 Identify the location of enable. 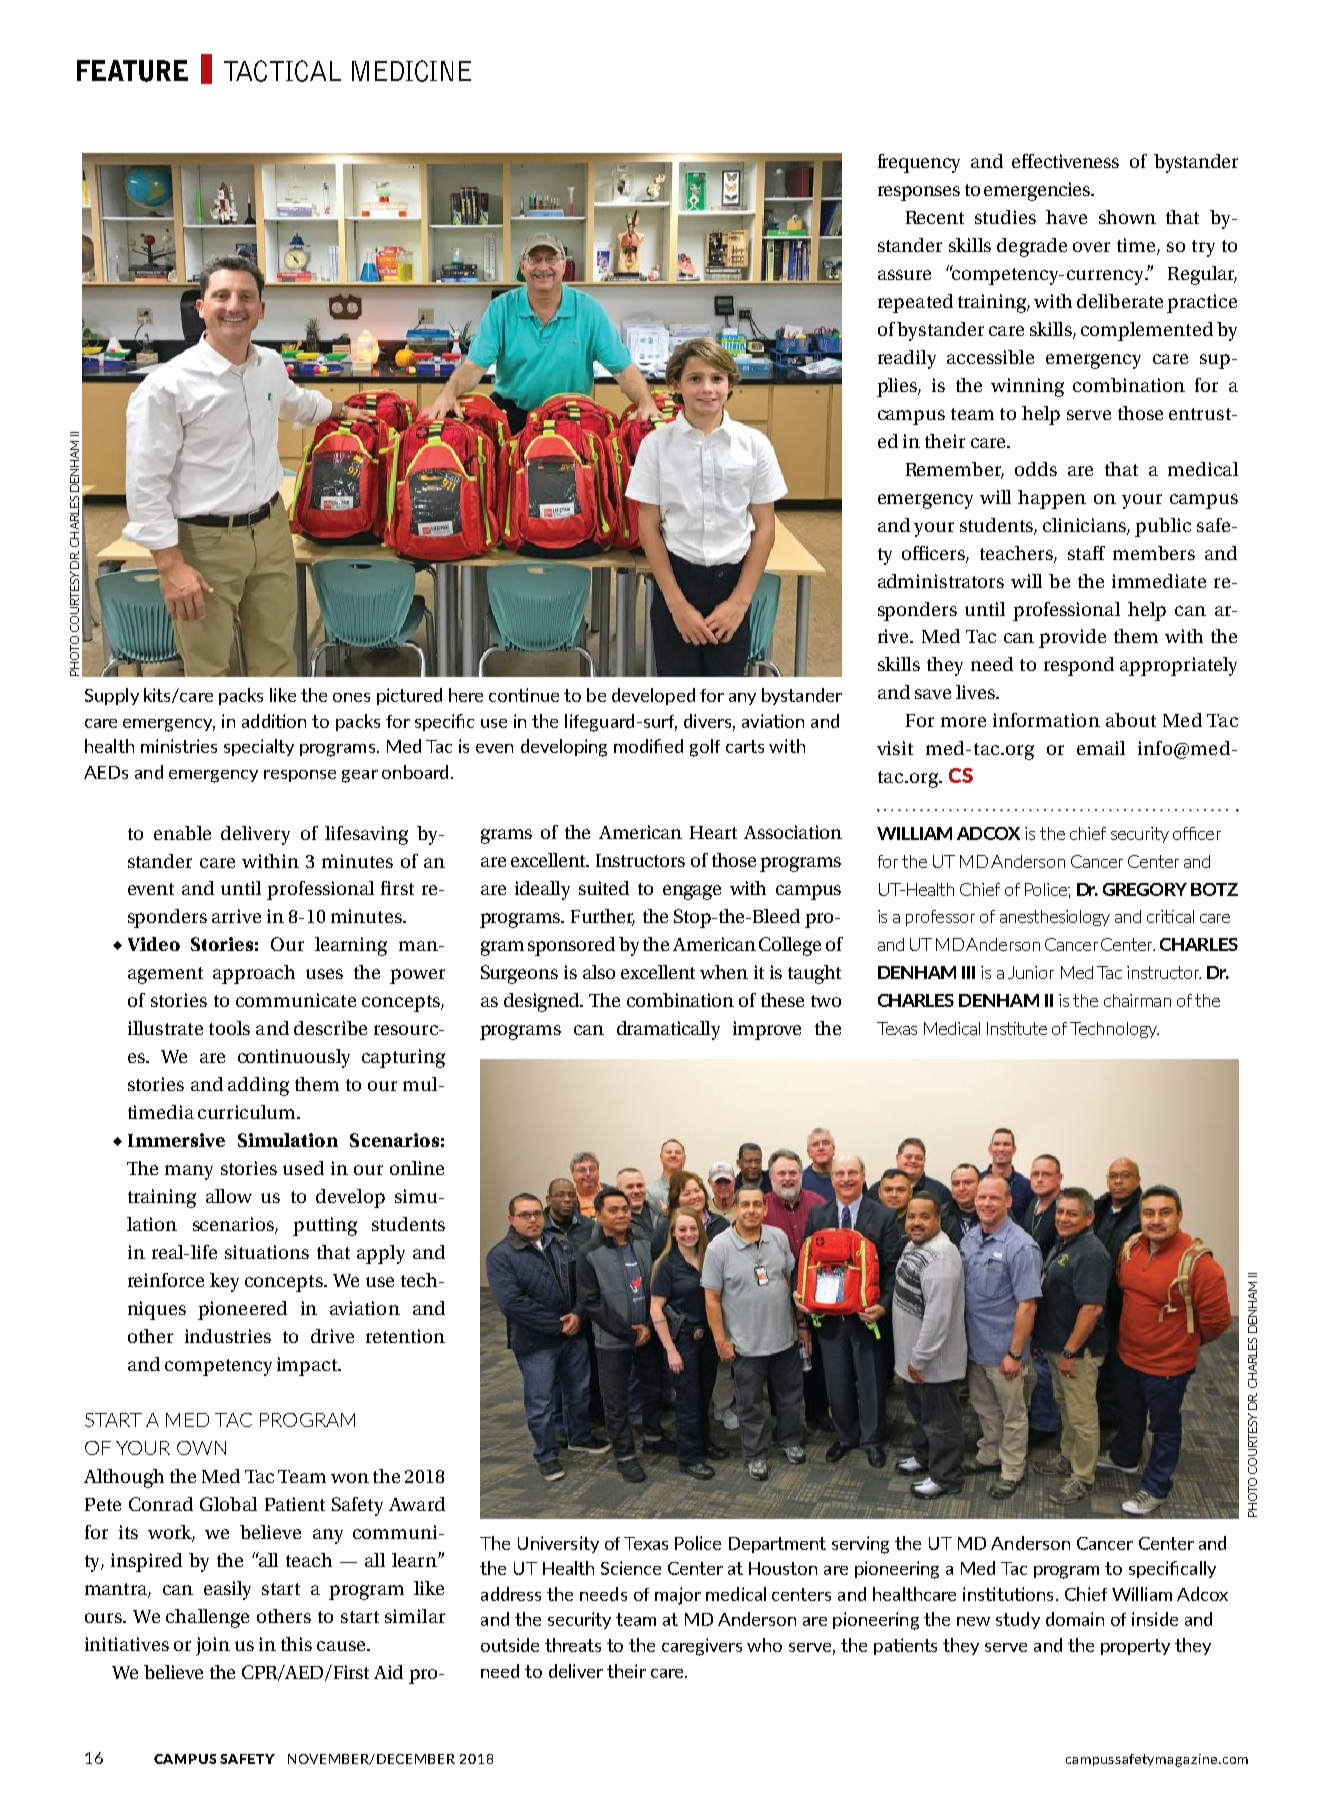
(182, 833).
